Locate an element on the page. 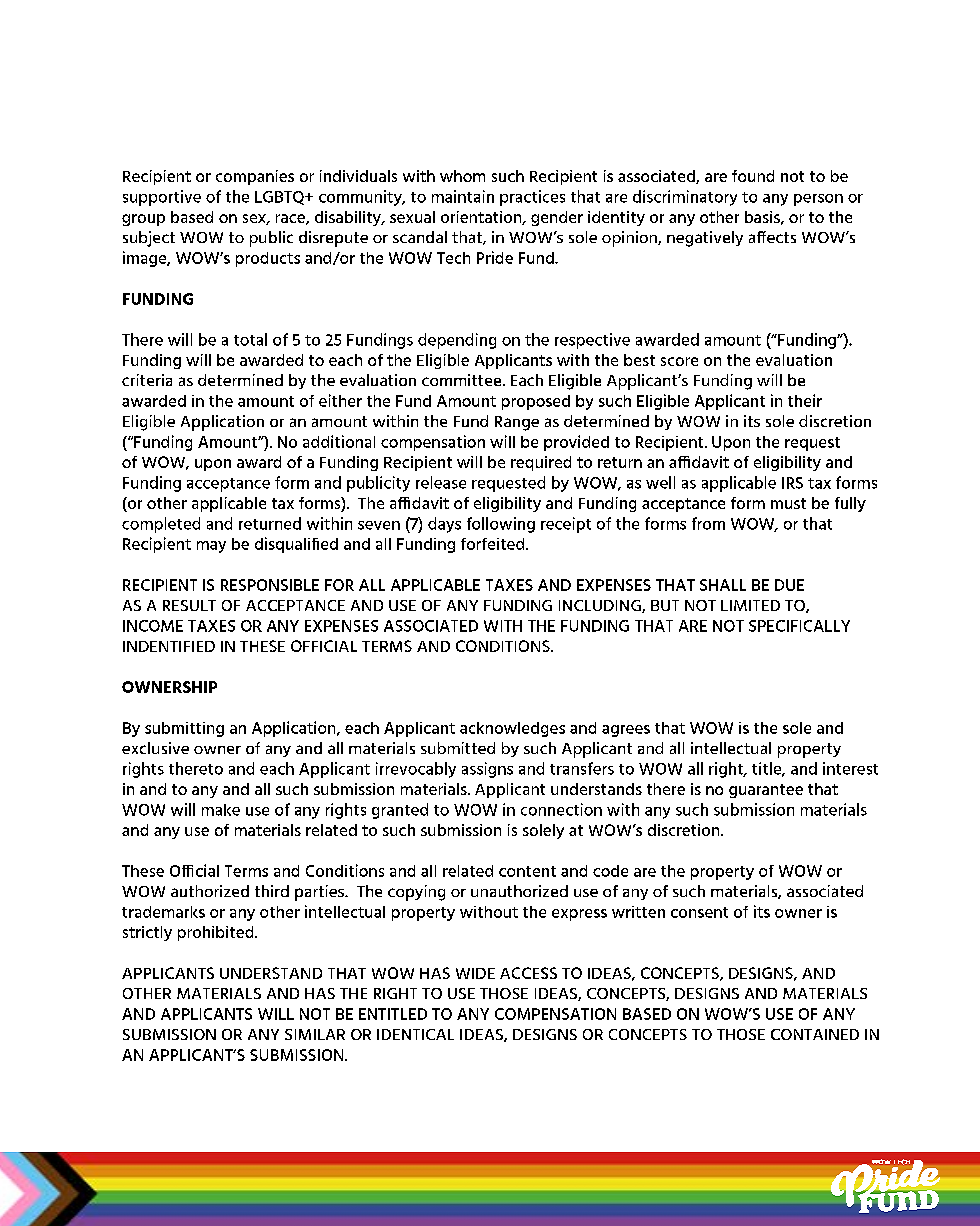 This image has height=1226, width=980. companies is located at coordinates (255, 177).
